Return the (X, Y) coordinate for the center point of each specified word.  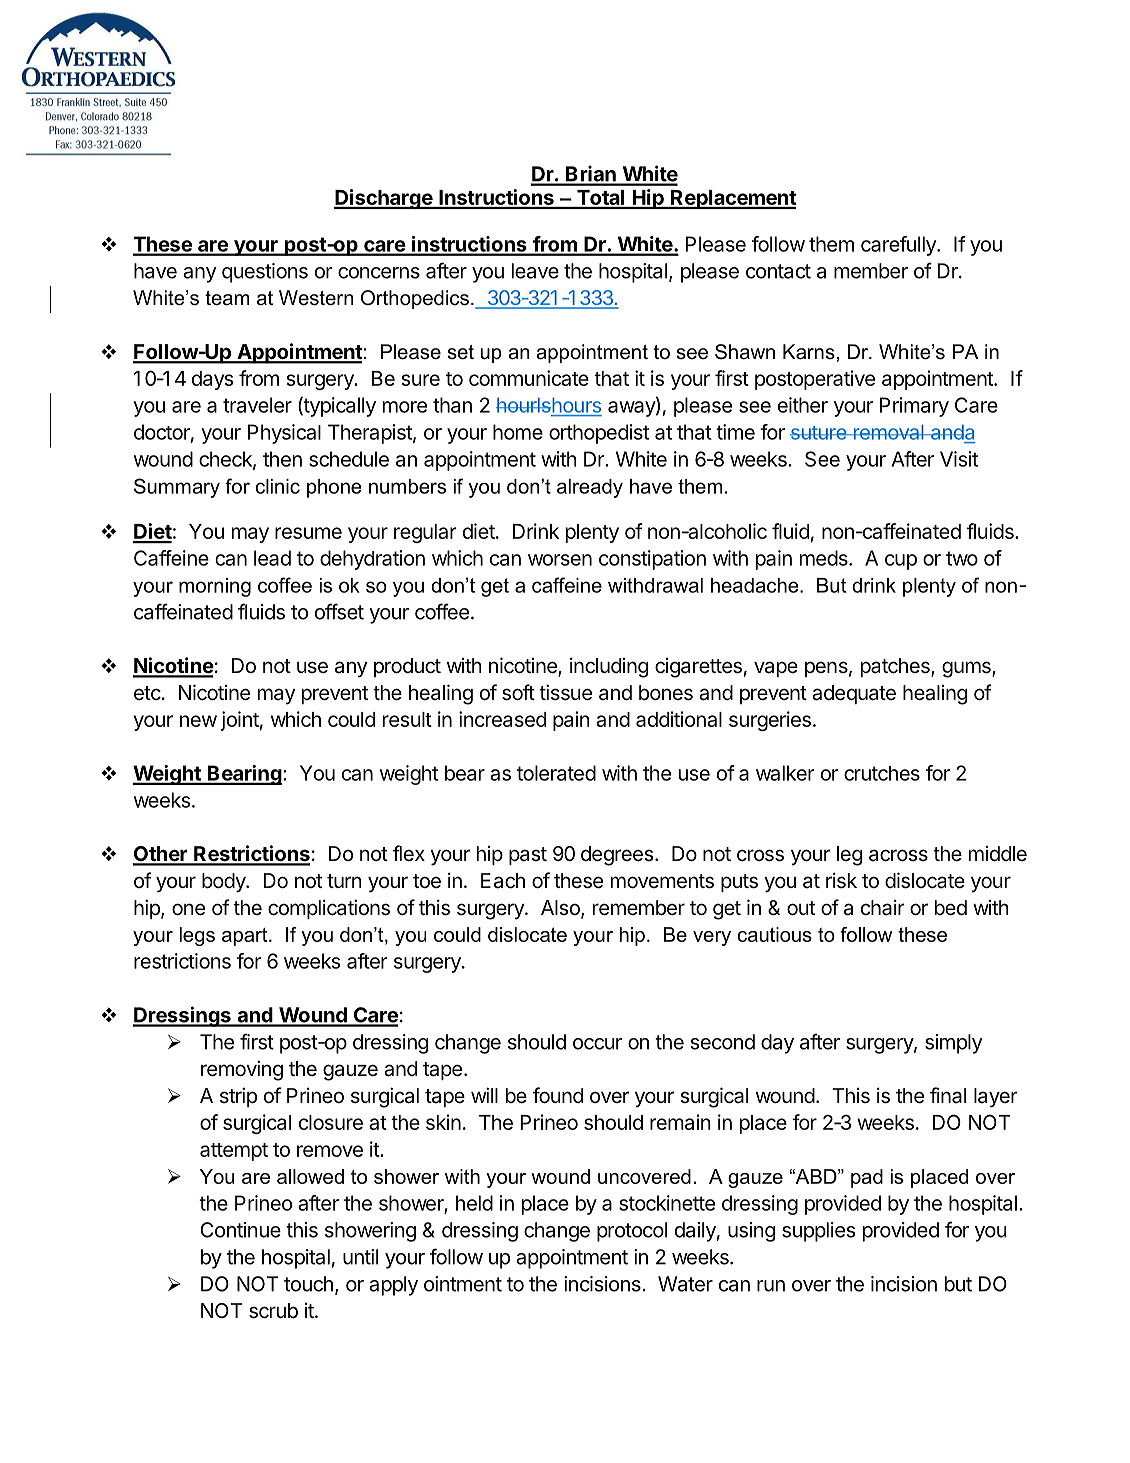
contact (778, 271)
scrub (273, 1311)
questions (265, 273)
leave (535, 271)
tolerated (556, 773)
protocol (632, 1232)
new (198, 721)
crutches (882, 773)
